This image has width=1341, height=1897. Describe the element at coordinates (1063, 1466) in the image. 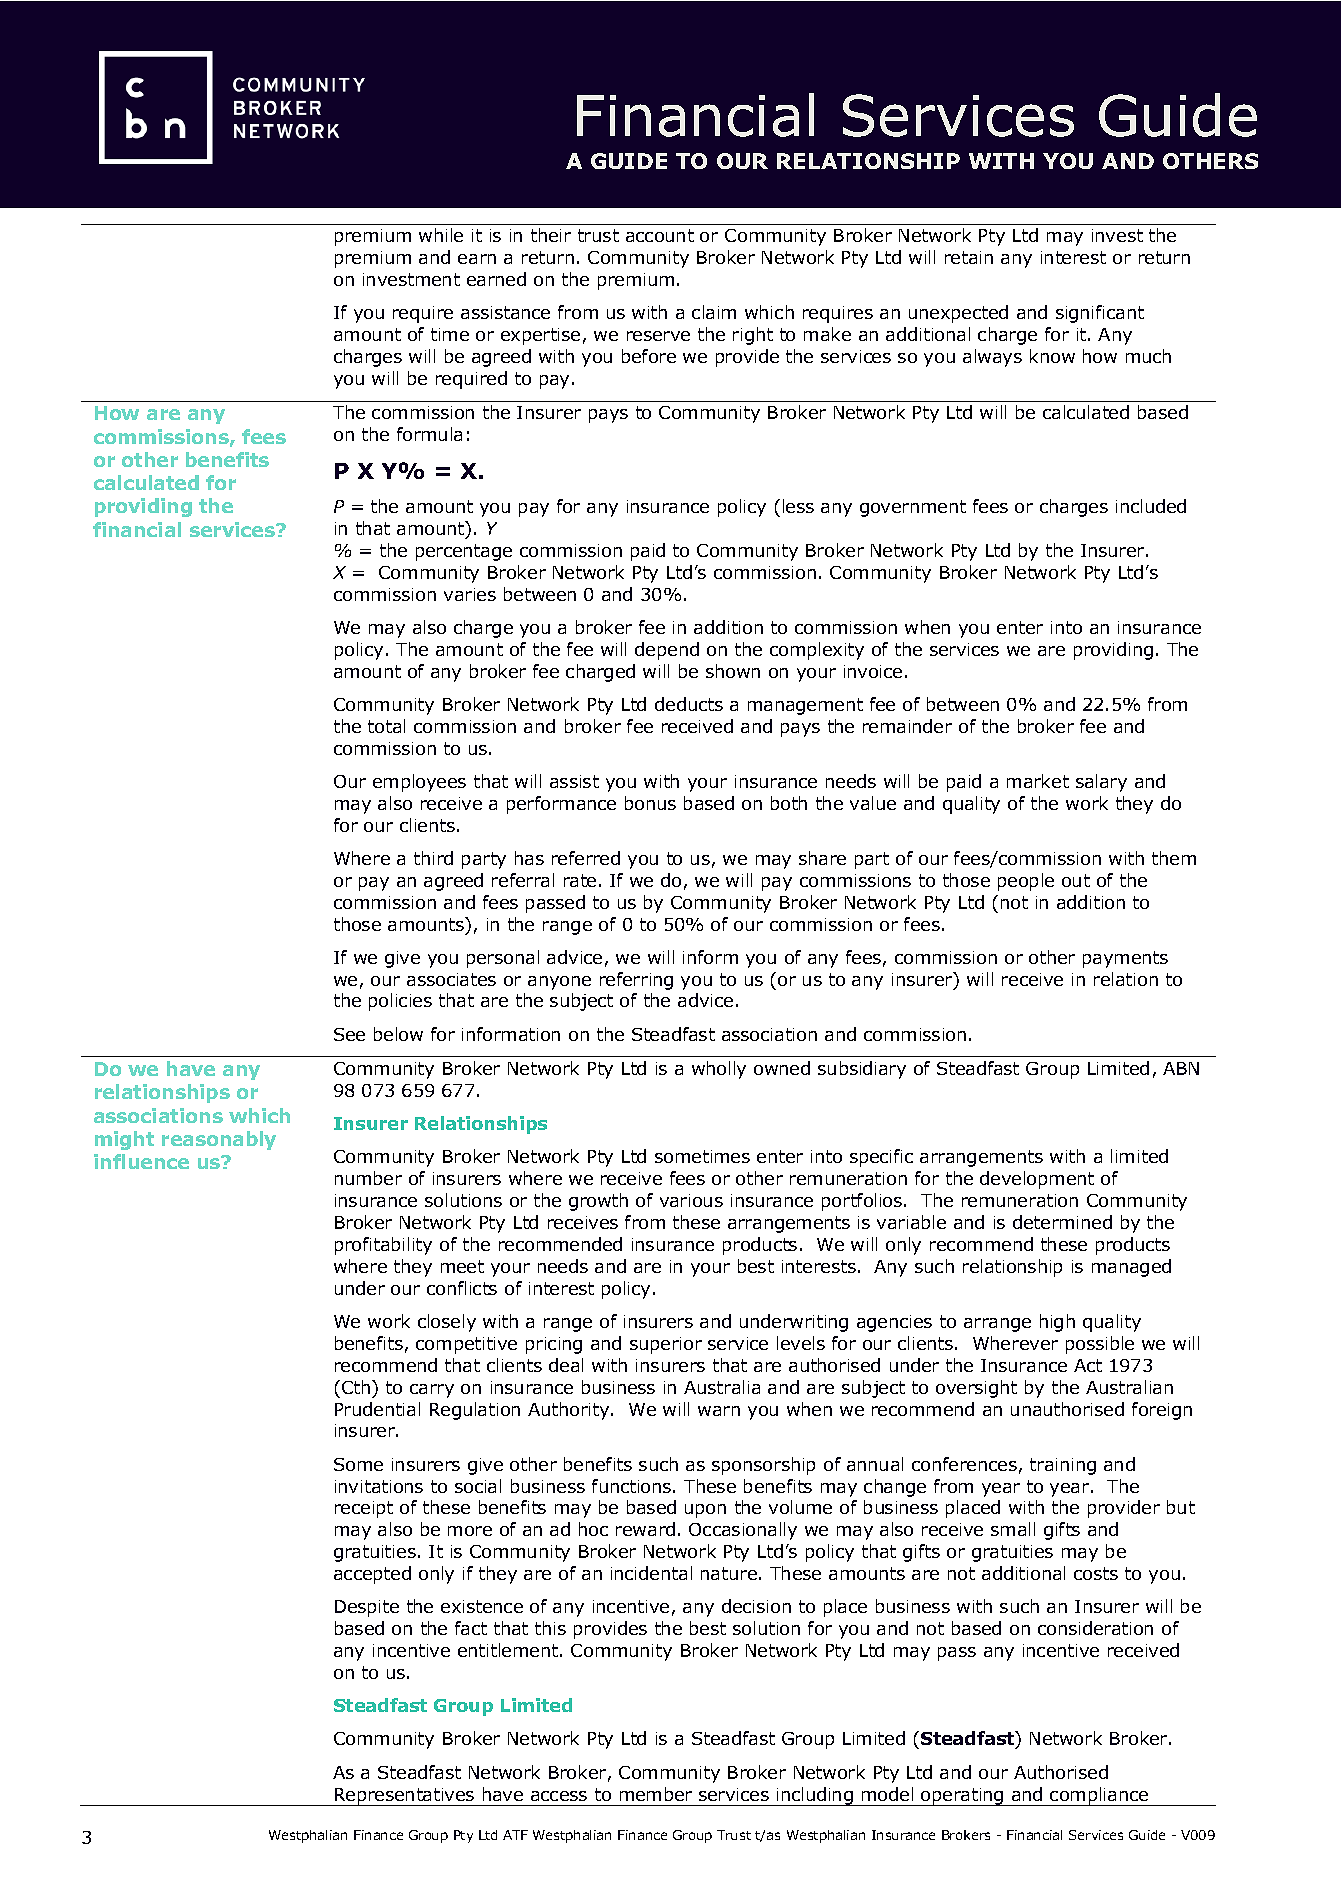

I see `training` at that location.
